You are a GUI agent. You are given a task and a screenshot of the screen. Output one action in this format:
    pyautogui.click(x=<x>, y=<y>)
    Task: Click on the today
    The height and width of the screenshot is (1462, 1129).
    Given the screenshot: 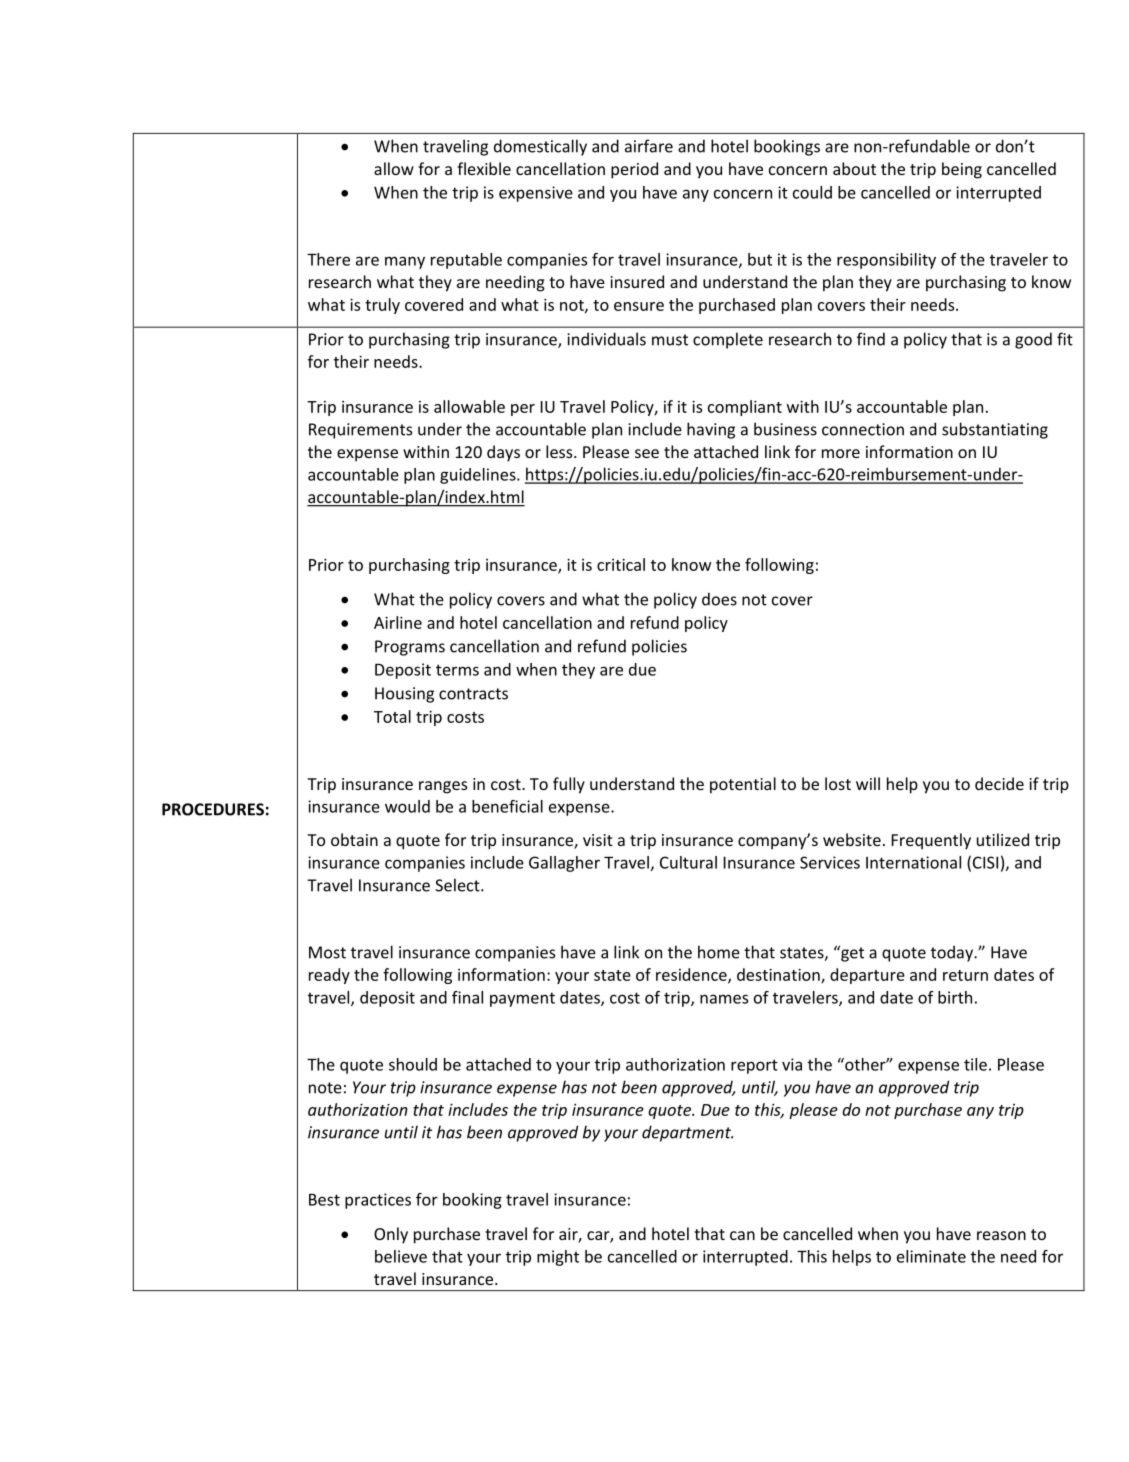 What is the action you would take?
    pyautogui.click(x=953, y=953)
